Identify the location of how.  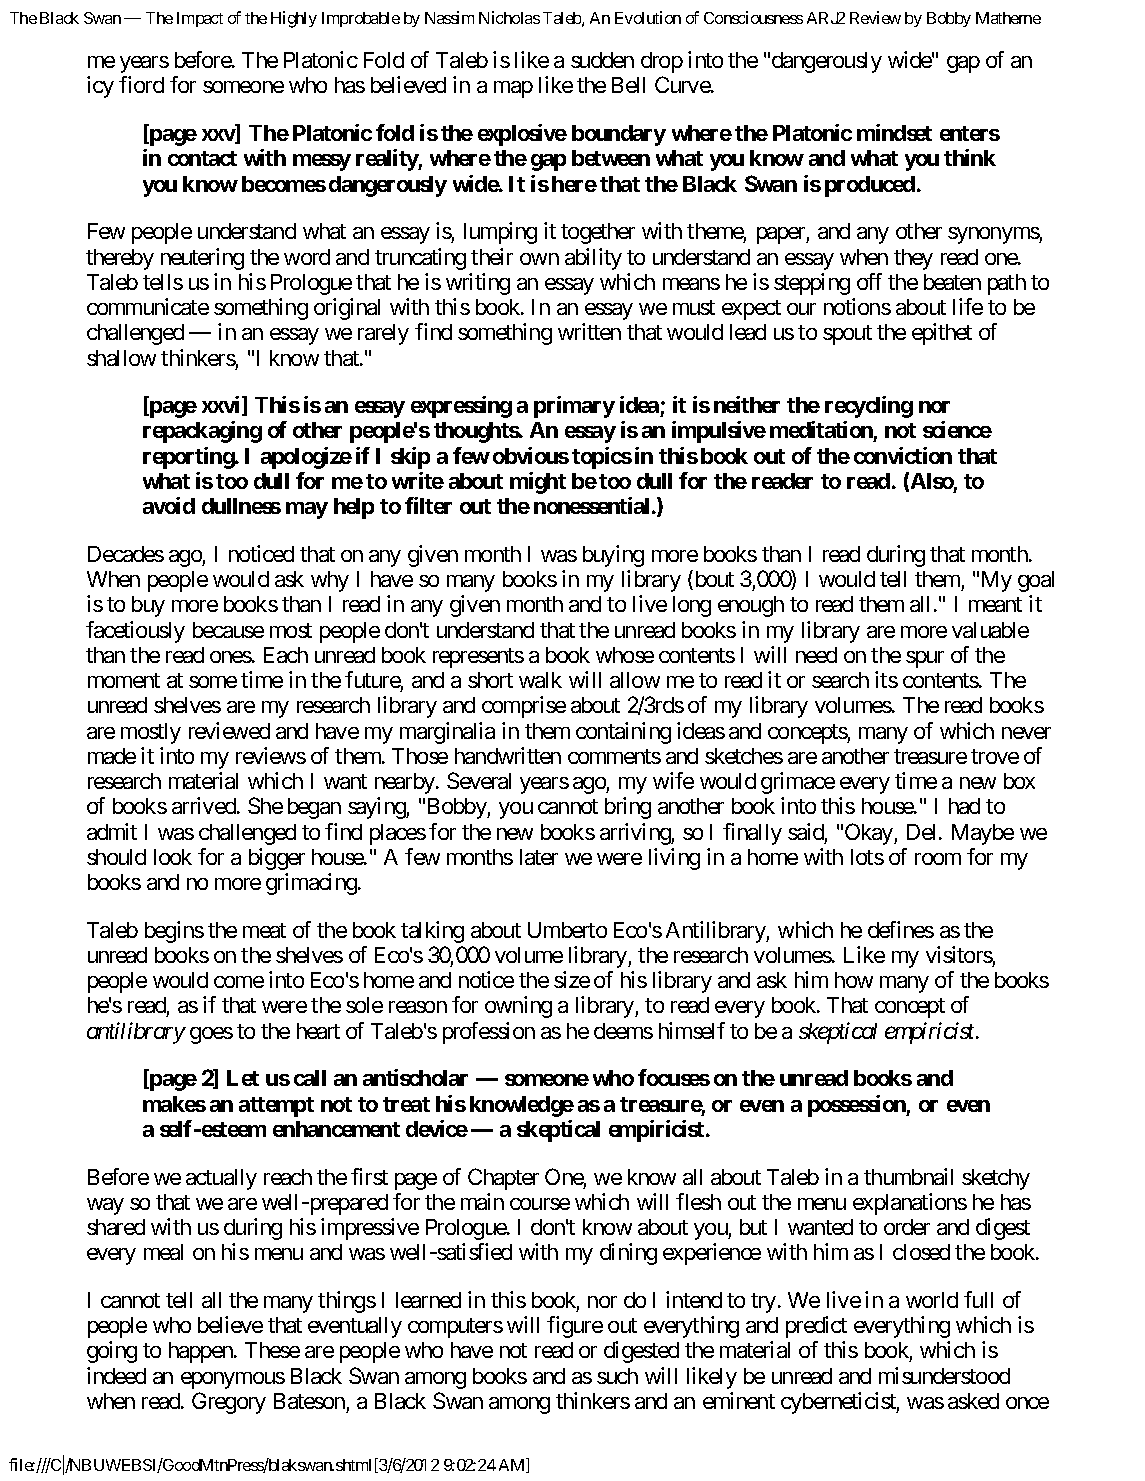
(854, 980).
